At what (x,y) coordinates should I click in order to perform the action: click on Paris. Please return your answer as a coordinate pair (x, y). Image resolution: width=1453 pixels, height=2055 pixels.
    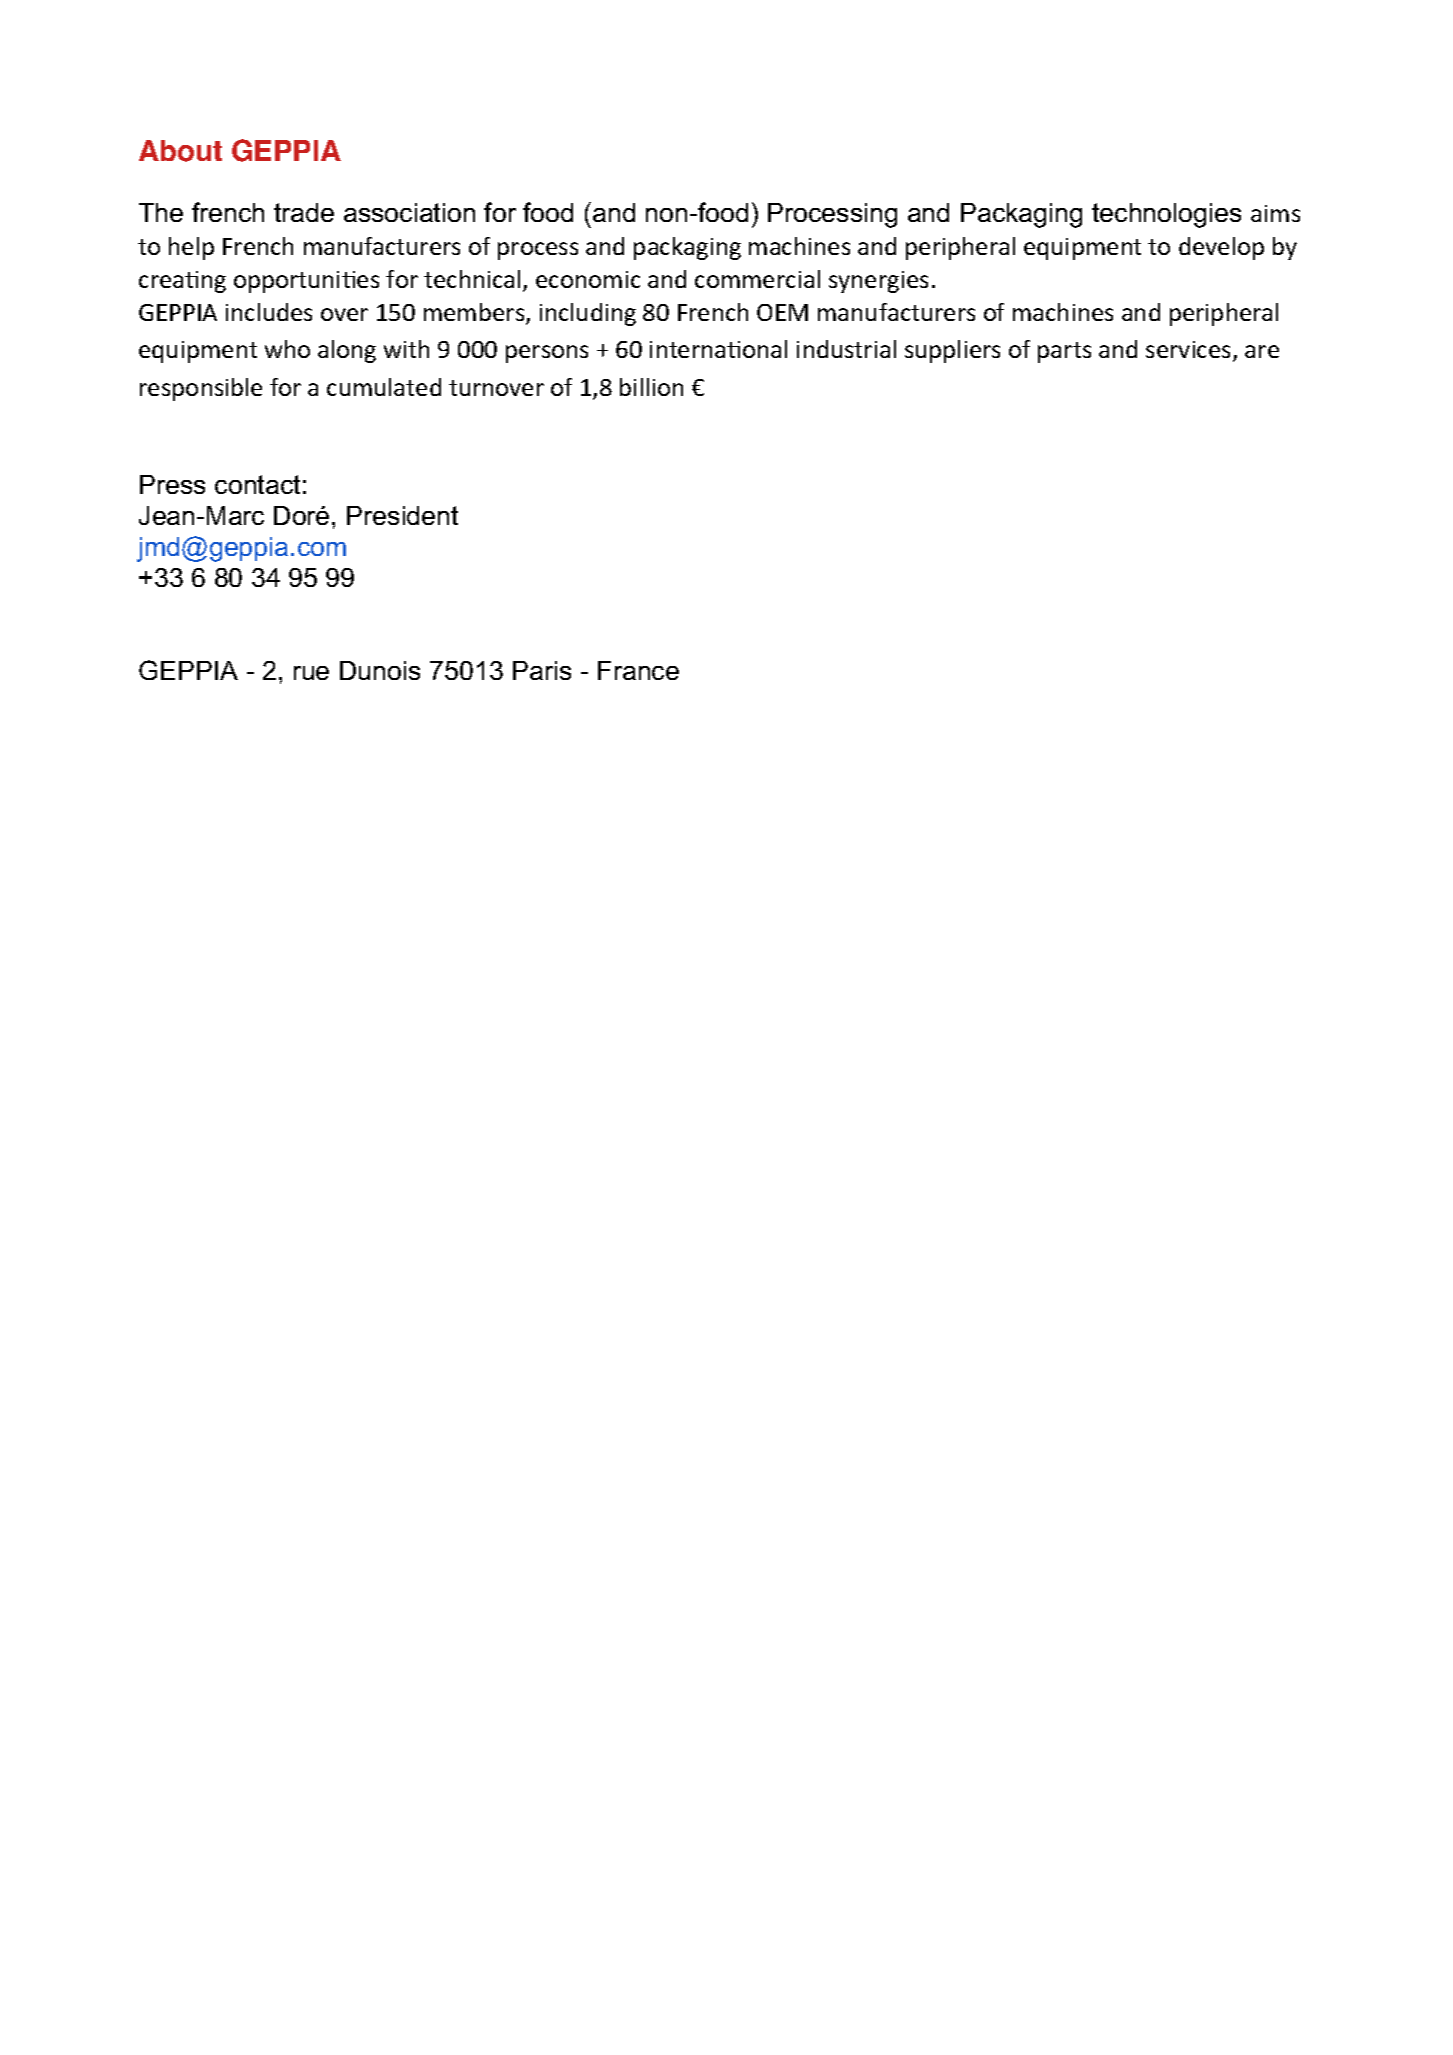
    Looking at the image, I should click on (542, 670).
